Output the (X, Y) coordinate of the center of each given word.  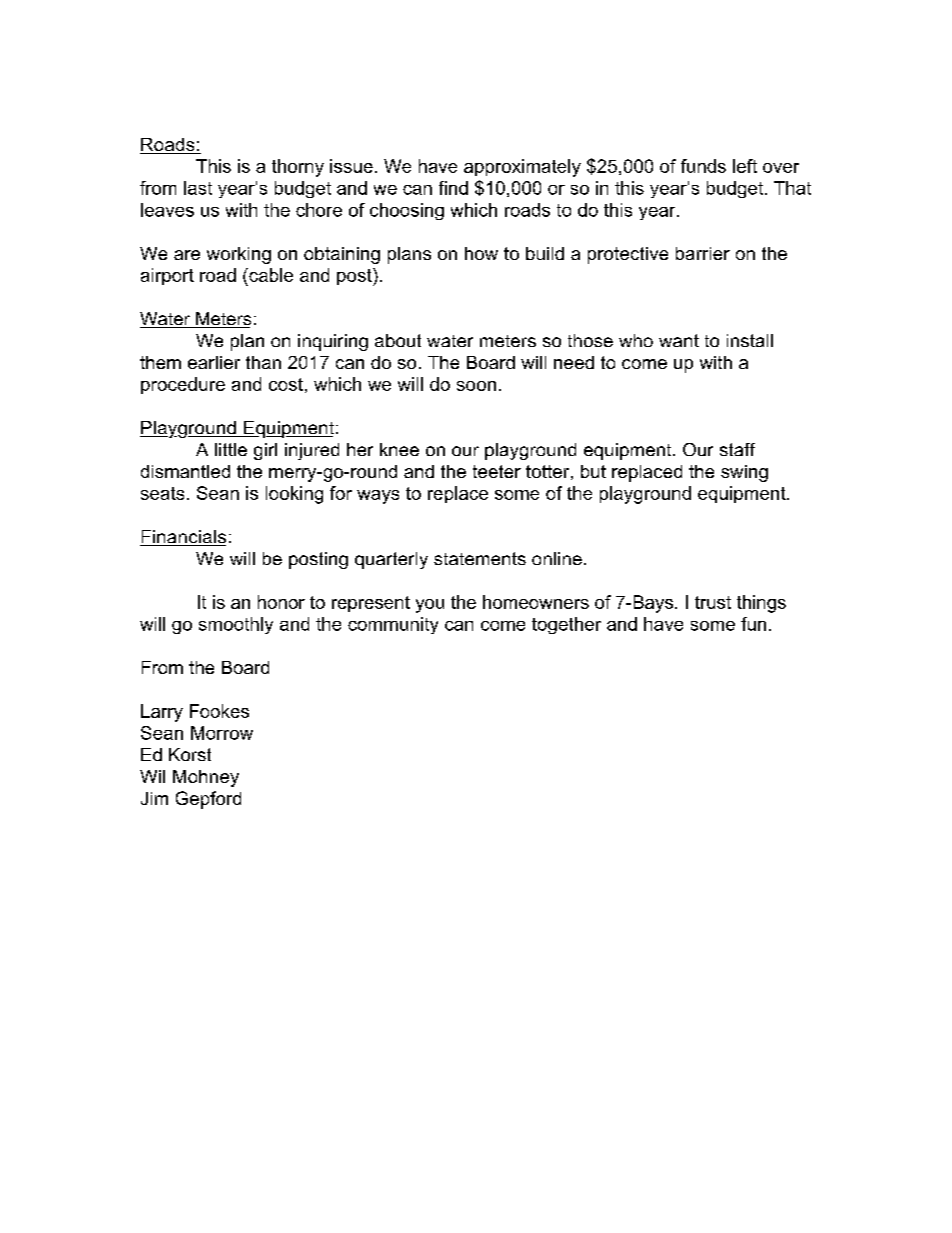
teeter (497, 471)
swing (744, 473)
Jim (154, 798)
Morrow (222, 733)
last (198, 188)
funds (703, 166)
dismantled (185, 471)
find (453, 188)
